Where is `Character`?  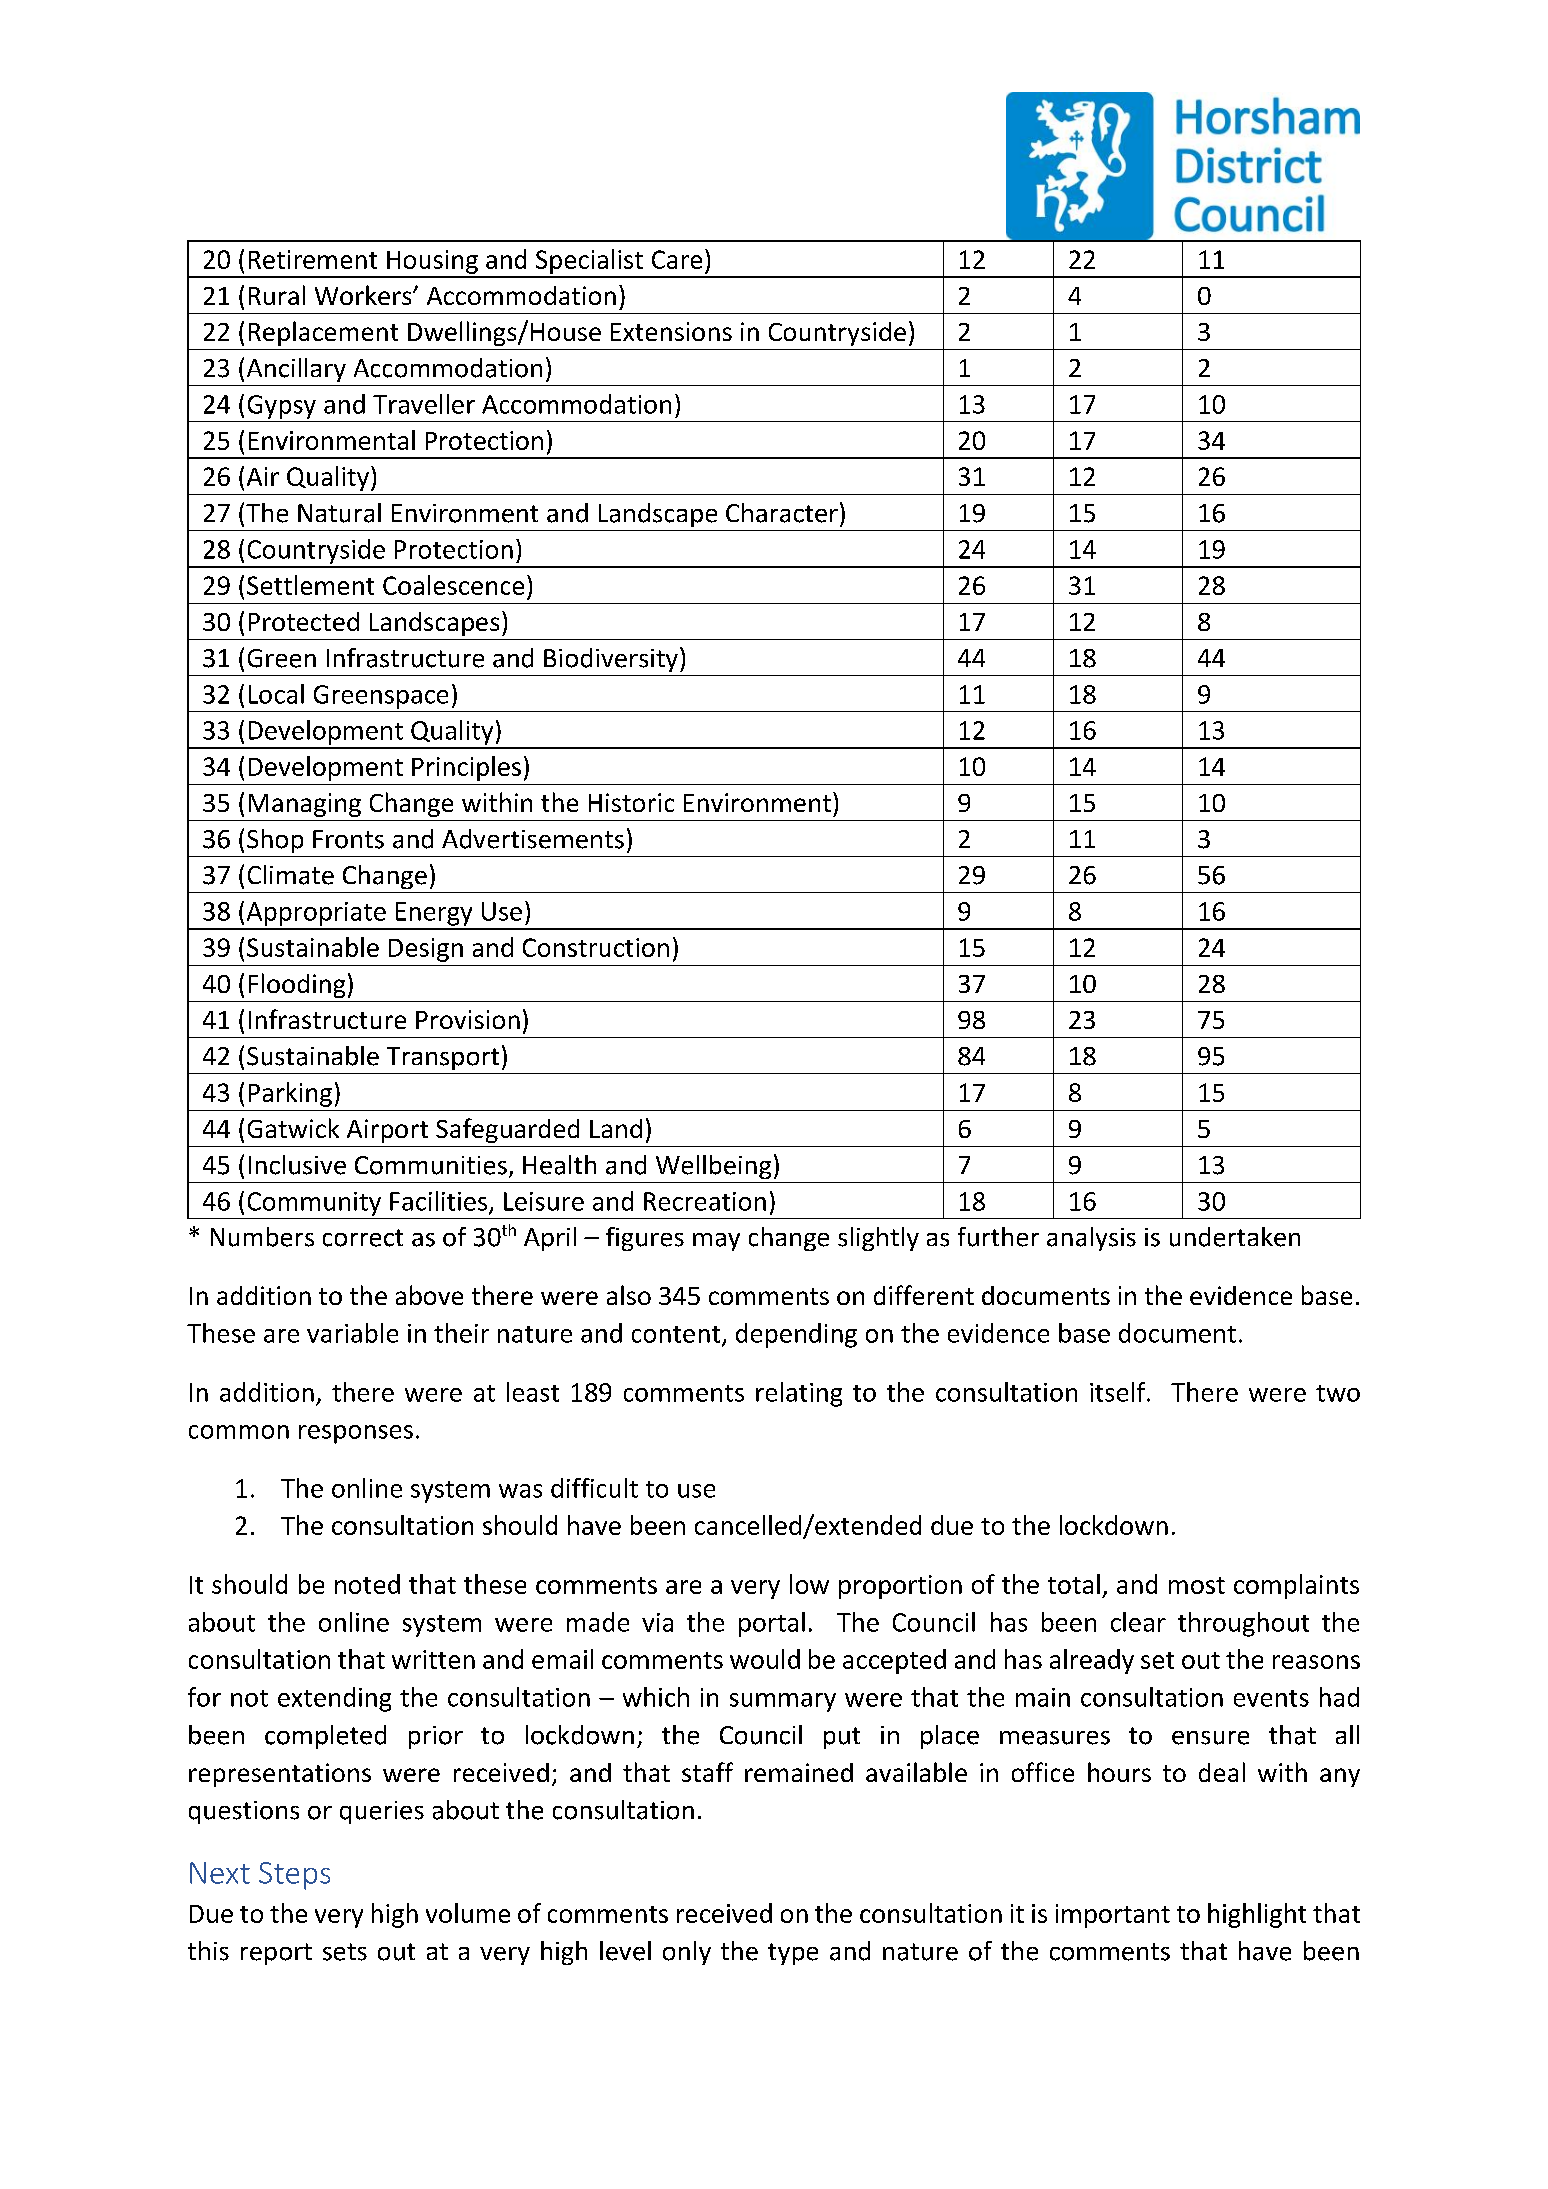 Character is located at coordinates (782, 513).
